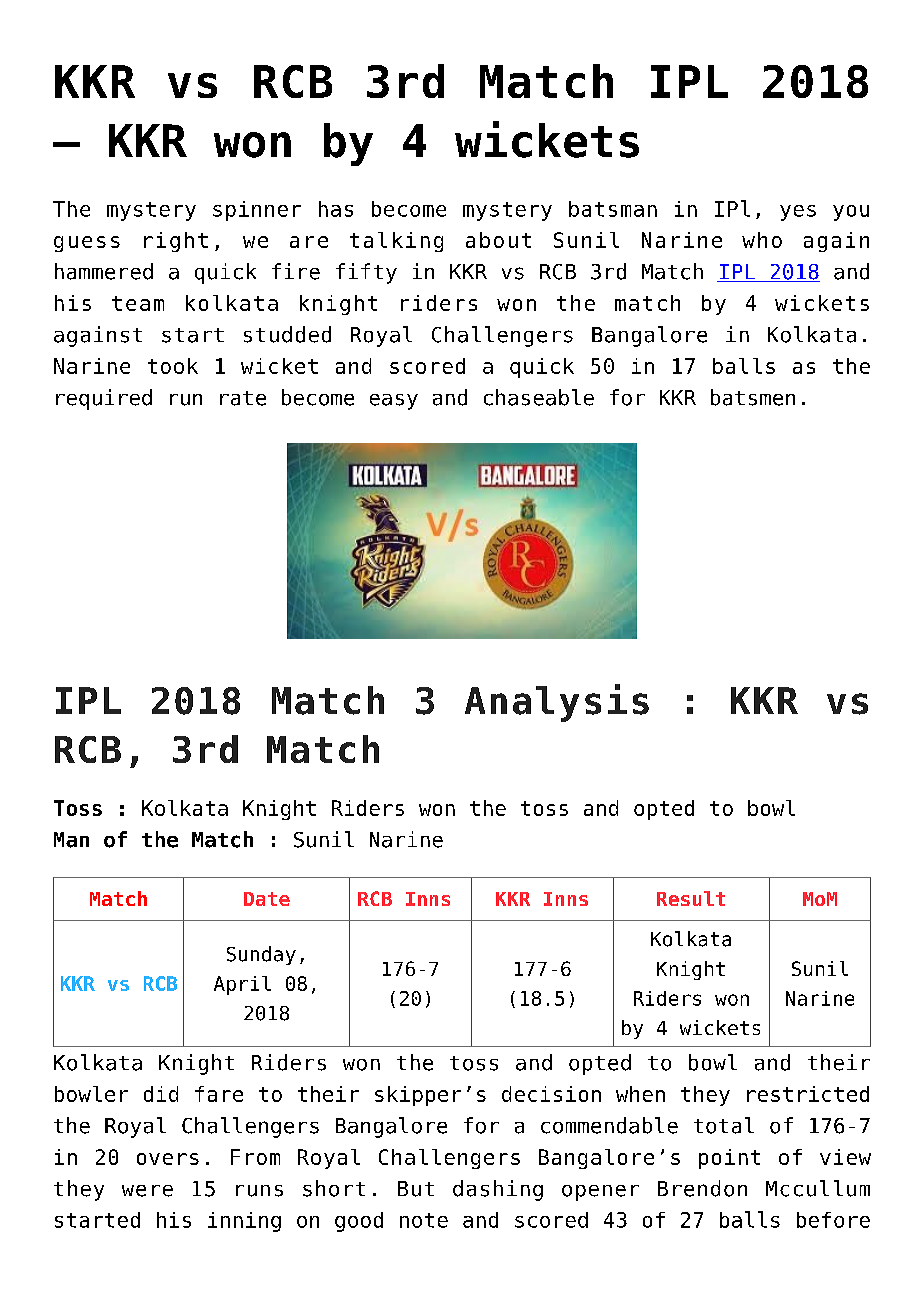  What do you see at coordinates (267, 899) in the screenshot?
I see `Date` at bounding box center [267, 899].
